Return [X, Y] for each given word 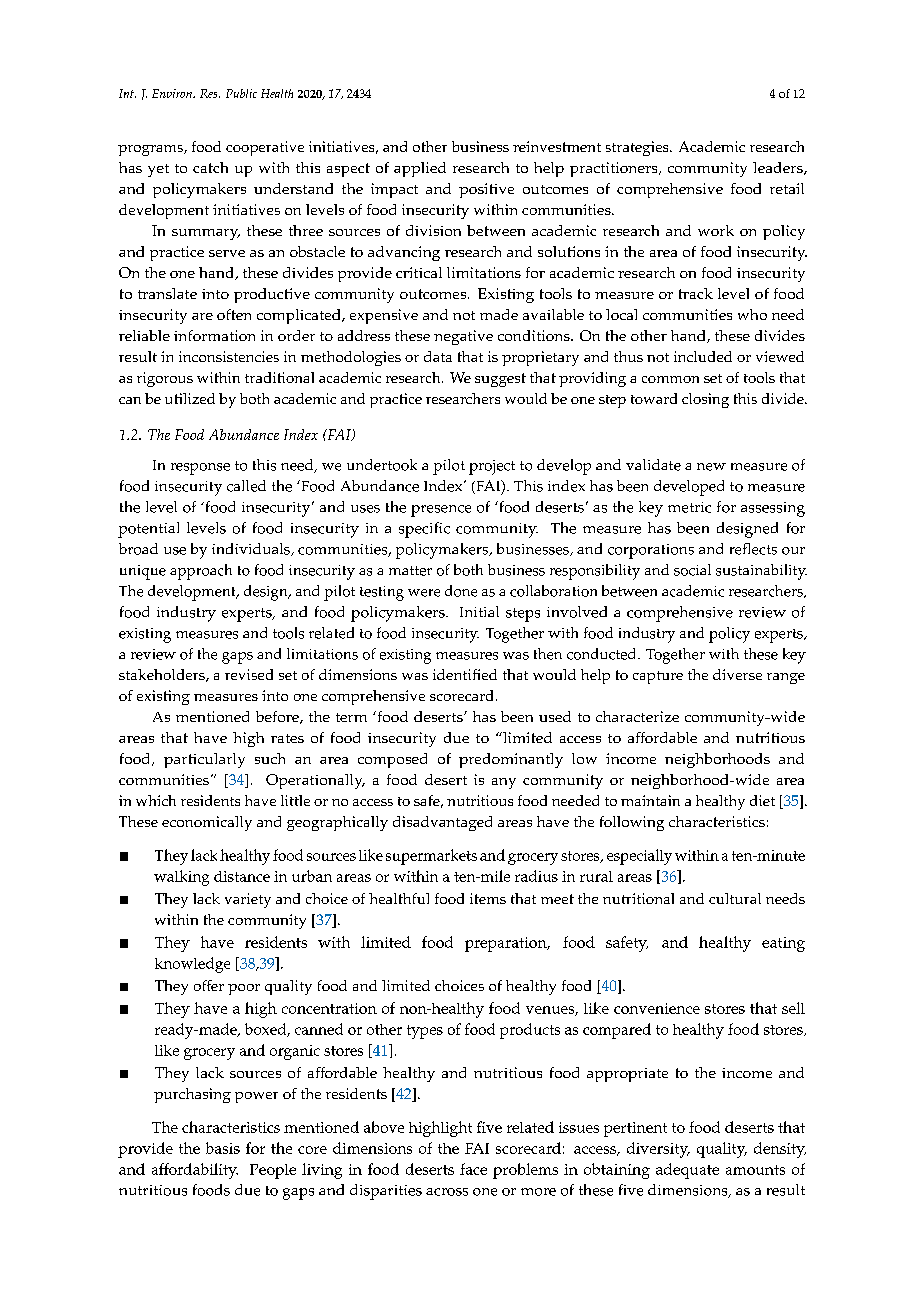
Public [241, 93]
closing [705, 400]
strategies [638, 148]
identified [465, 674]
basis [223, 1148]
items [488, 898]
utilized [190, 398]
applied [420, 169]
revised [249, 674]
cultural [735, 898]
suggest [500, 380]
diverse [737, 674]
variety [248, 900]
